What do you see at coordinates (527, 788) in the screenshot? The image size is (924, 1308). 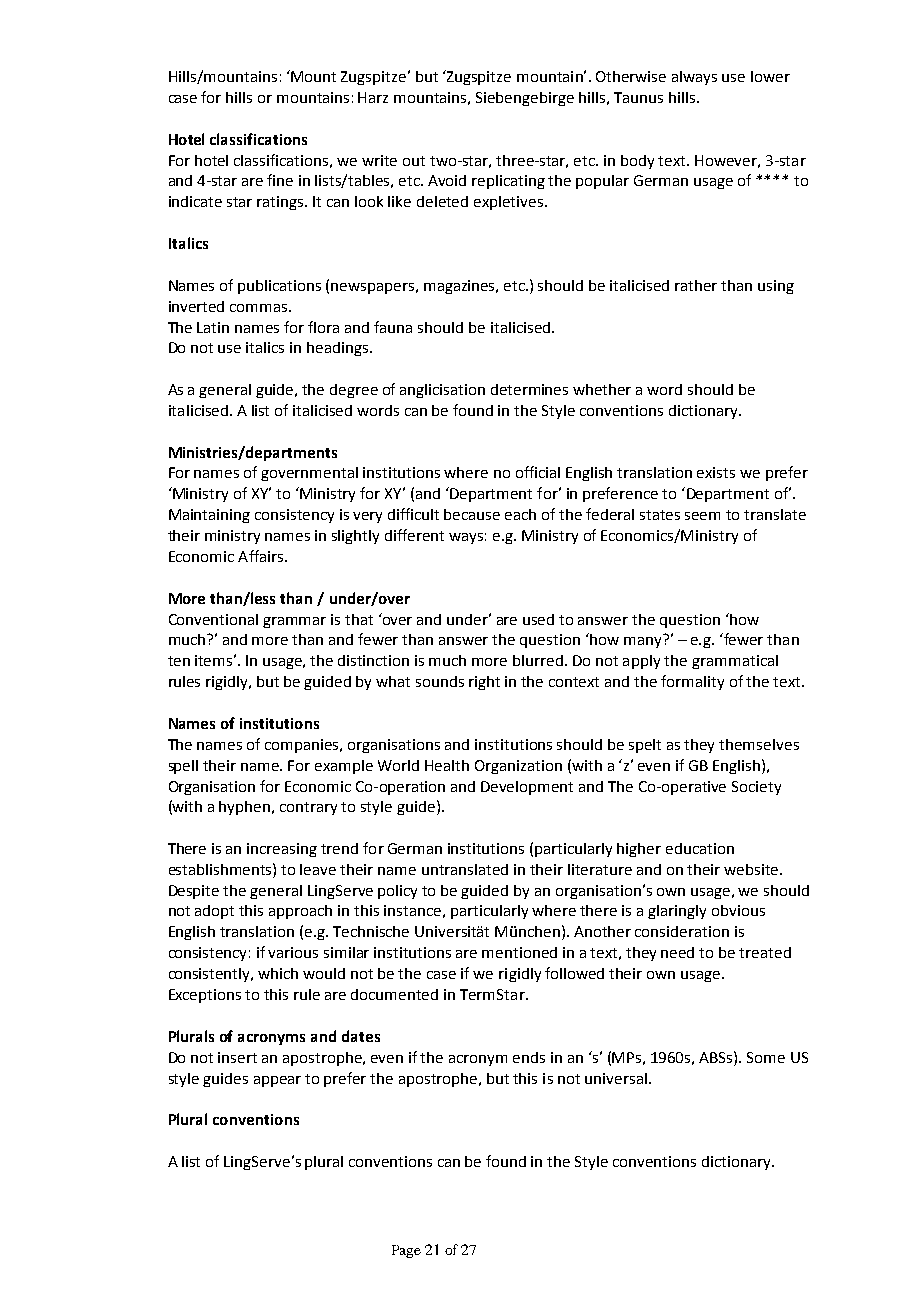 I see `Development` at bounding box center [527, 788].
